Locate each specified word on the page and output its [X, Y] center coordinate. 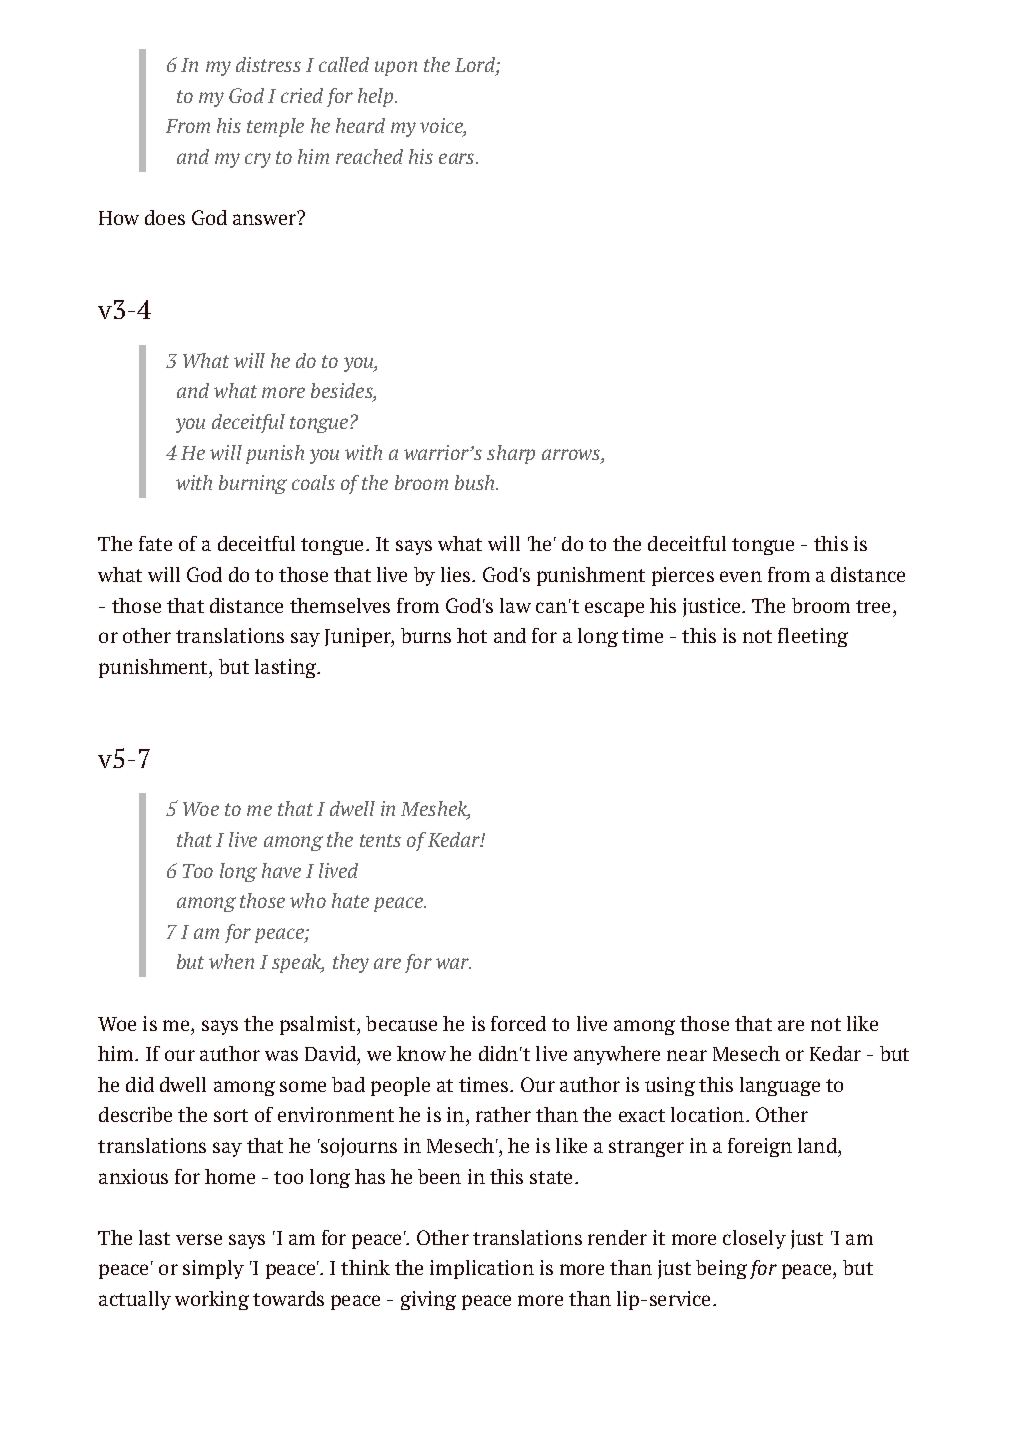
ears [458, 158]
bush [476, 482]
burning [253, 484]
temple [275, 127]
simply [213, 1269]
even [741, 576]
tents [380, 840]
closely [754, 1239]
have [281, 870]
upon [396, 68]
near [687, 1055]
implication [482, 1269]
